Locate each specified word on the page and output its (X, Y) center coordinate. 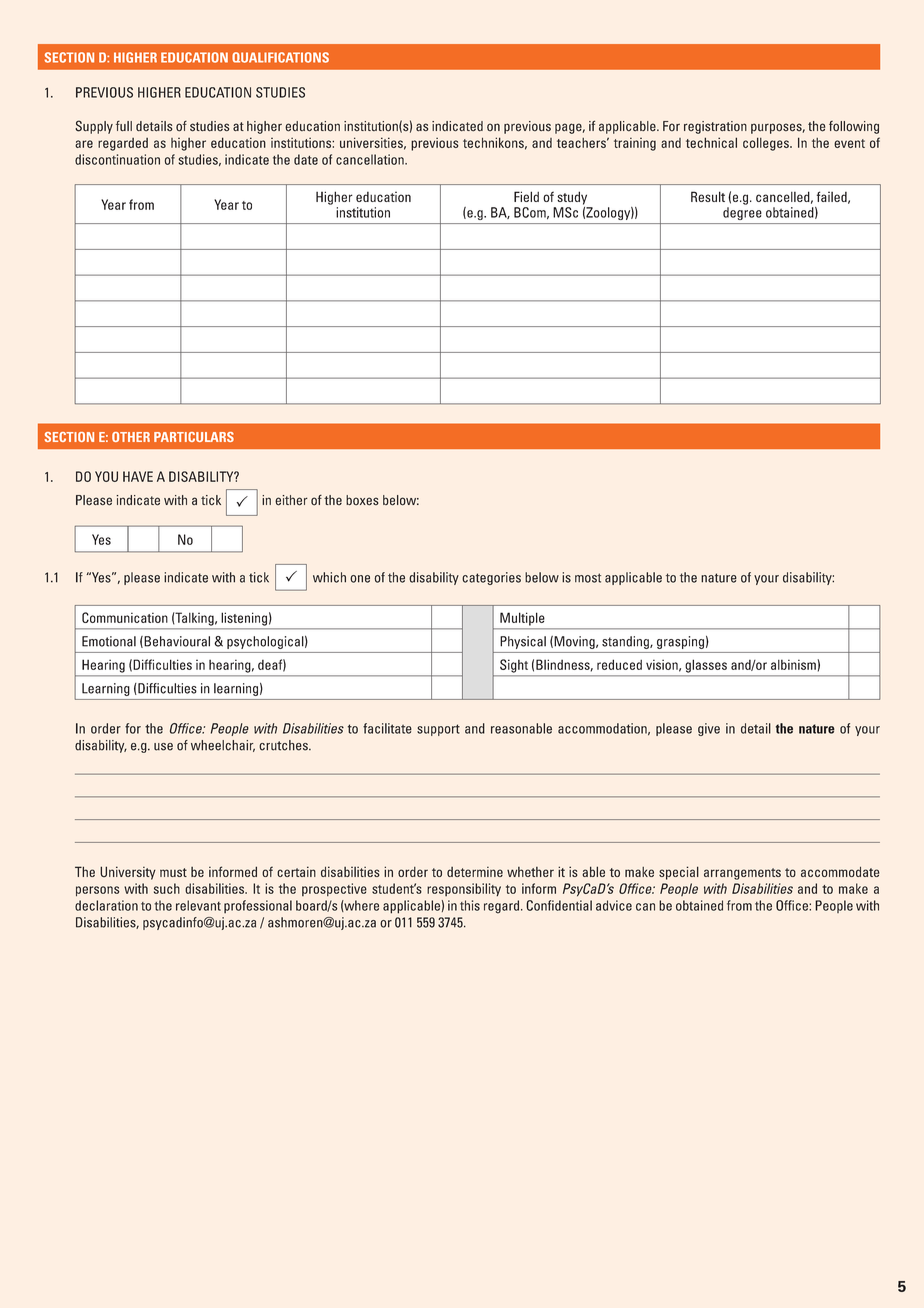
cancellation (371, 159)
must (173, 872)
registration (715, 127)
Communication (125, 617)
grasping (680, 642)
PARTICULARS (194, 437)
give (709, 729)
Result (708, 196)
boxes (362, 500)
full (124, 126)
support (438, 730)
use (163, 747)
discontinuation (117, 159)
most (588, 578)
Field (526, 196)
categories (491, 578)
